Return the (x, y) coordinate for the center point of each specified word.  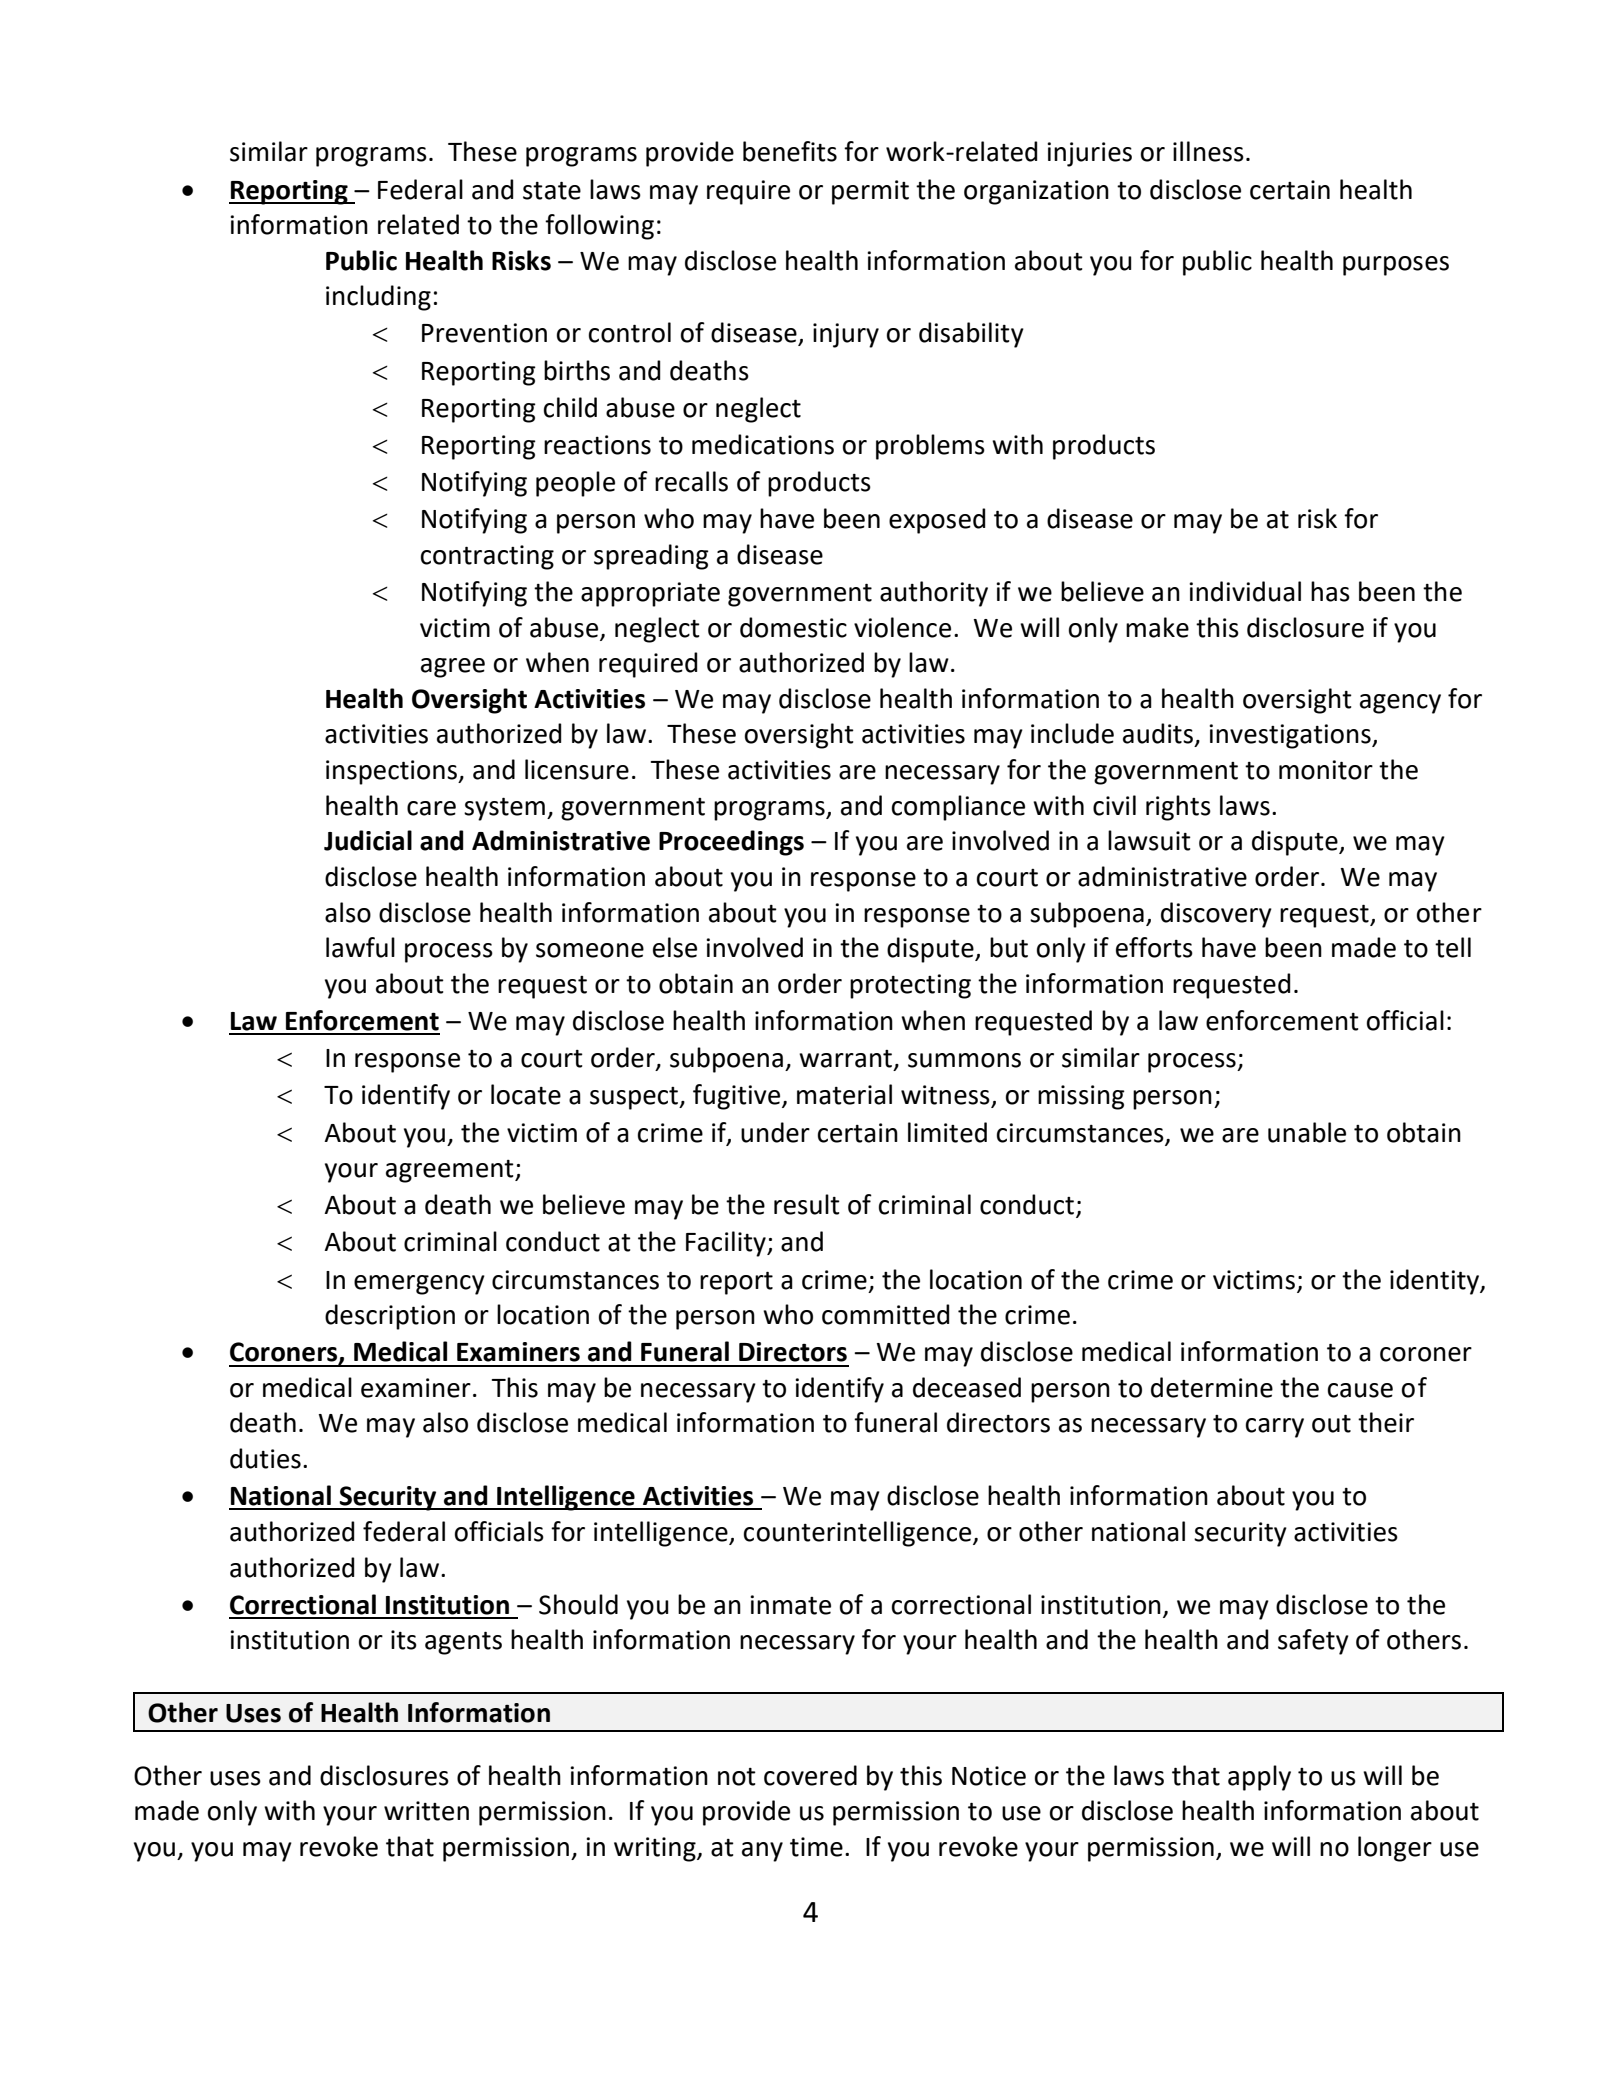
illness (1208, 151)
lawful (360, 947)
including (378, 298)
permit (870, 192)
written (426, 1811)
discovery (1216, 915)
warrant (845, 1059)
